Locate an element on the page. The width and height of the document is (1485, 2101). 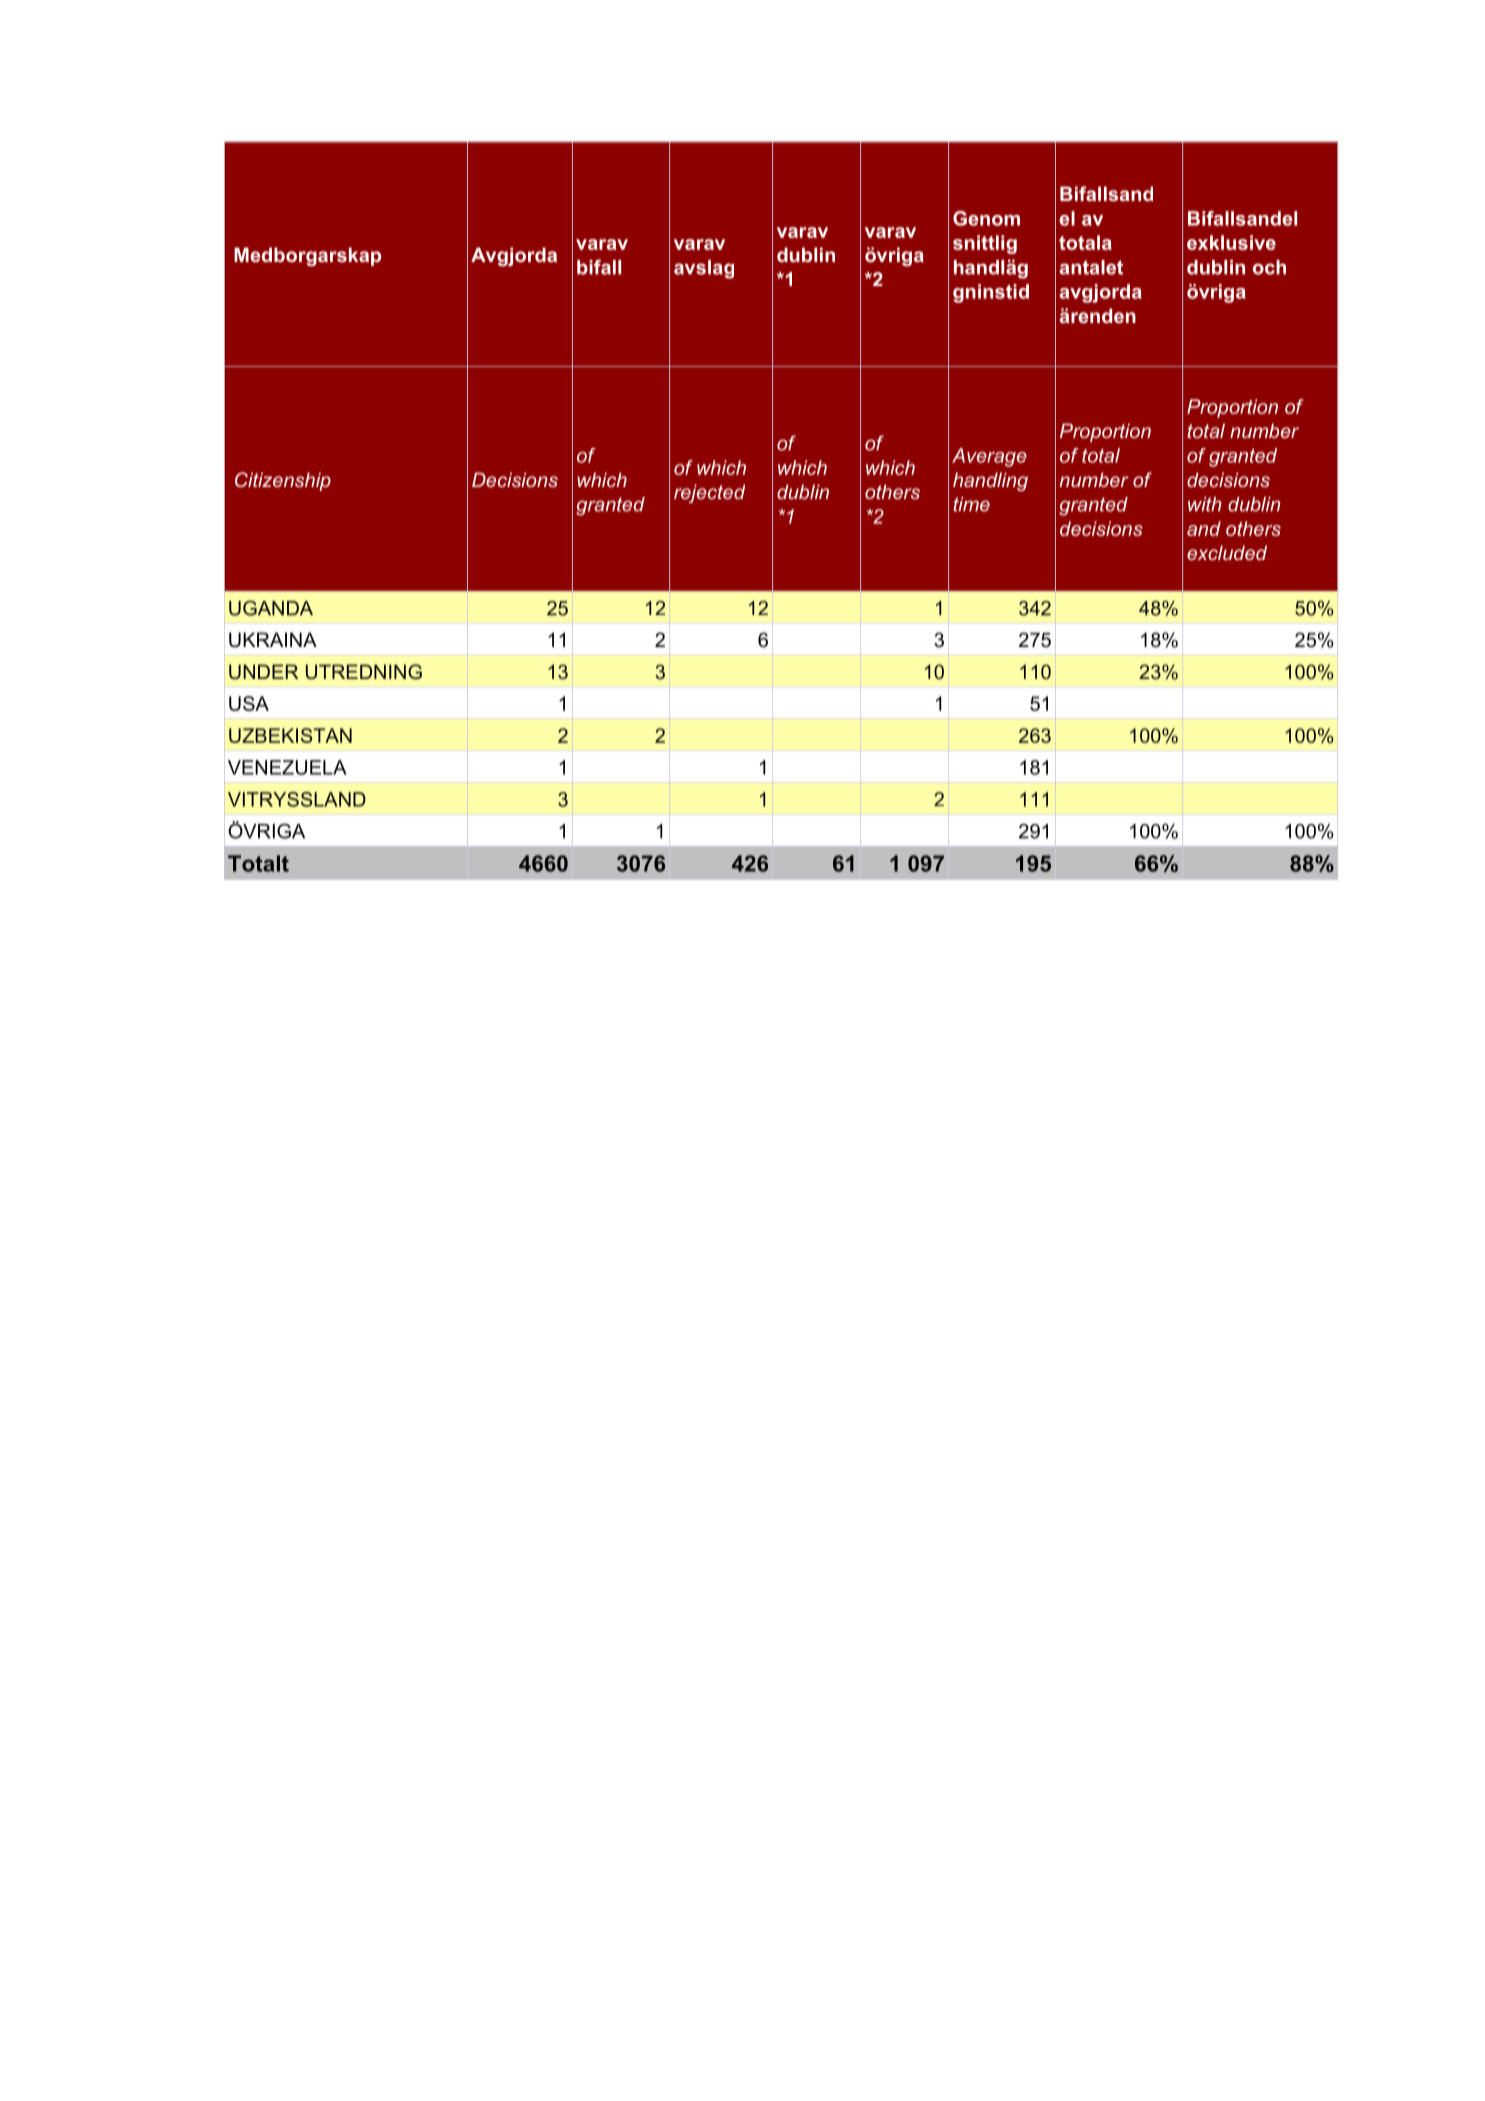
VENEZUELA is located at coordinates (287, 767).
